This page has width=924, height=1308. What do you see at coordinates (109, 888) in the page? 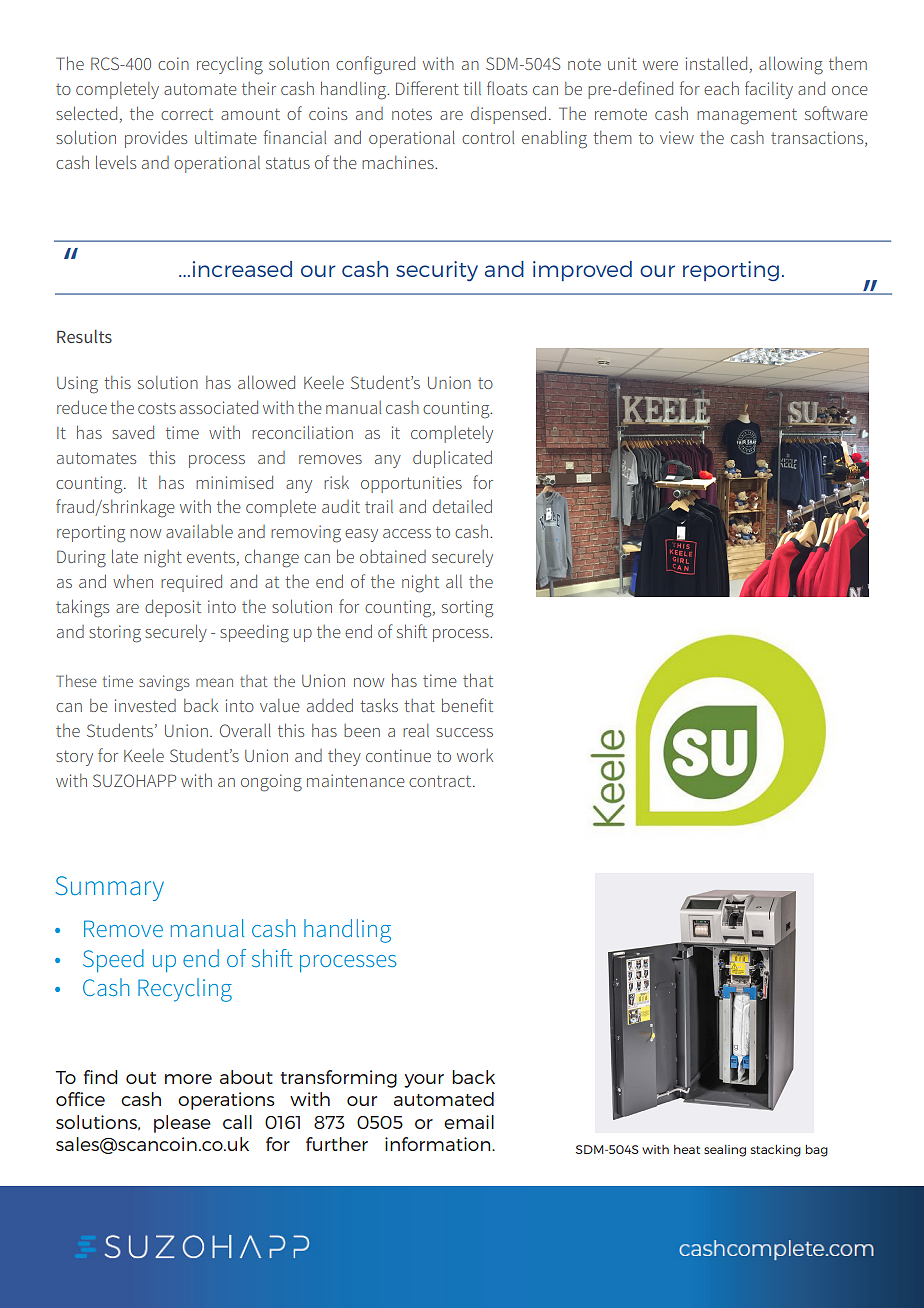
I see `Summary` at bounding box center [109, 888].
